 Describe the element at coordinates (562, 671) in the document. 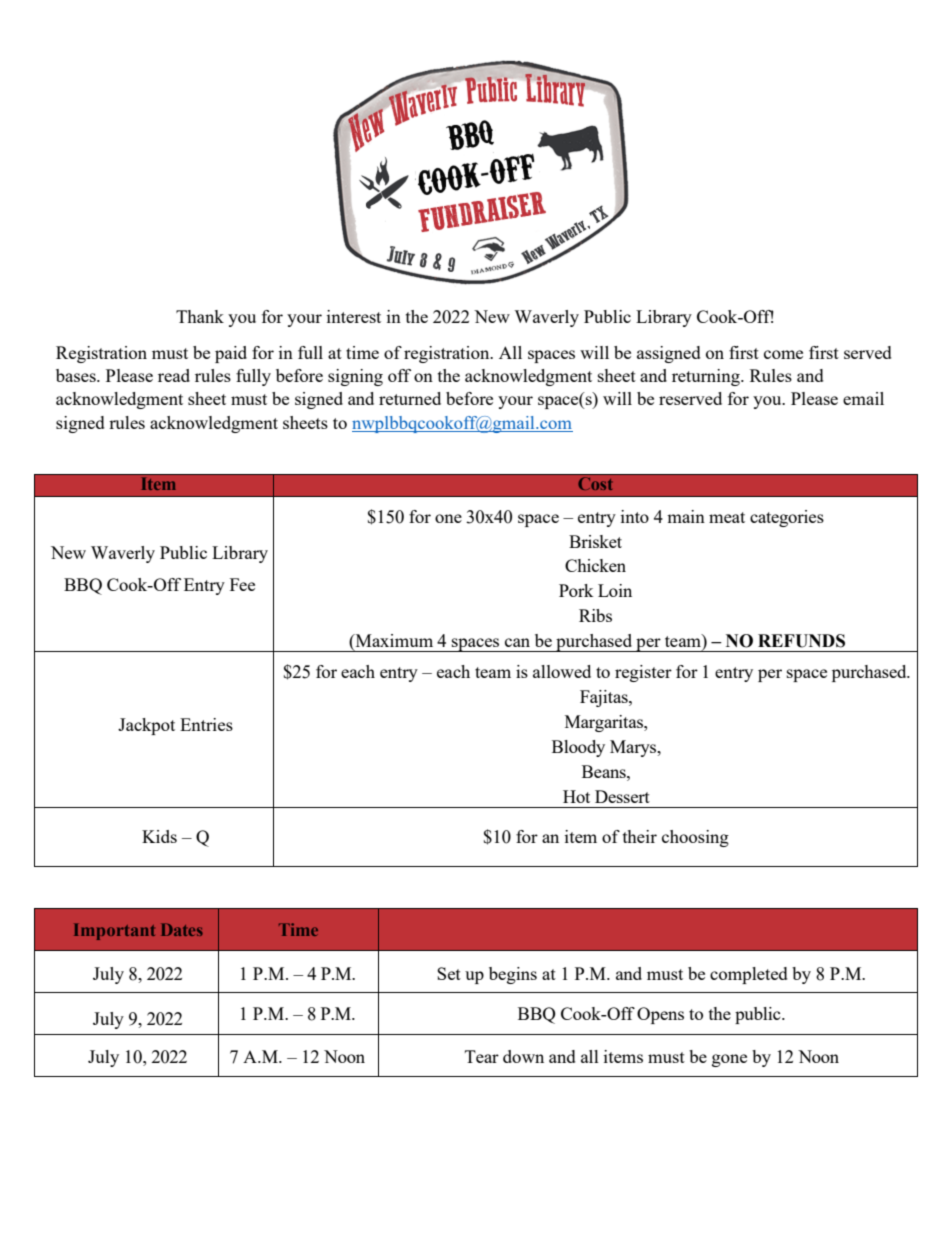

I see `allowed` at that location.
